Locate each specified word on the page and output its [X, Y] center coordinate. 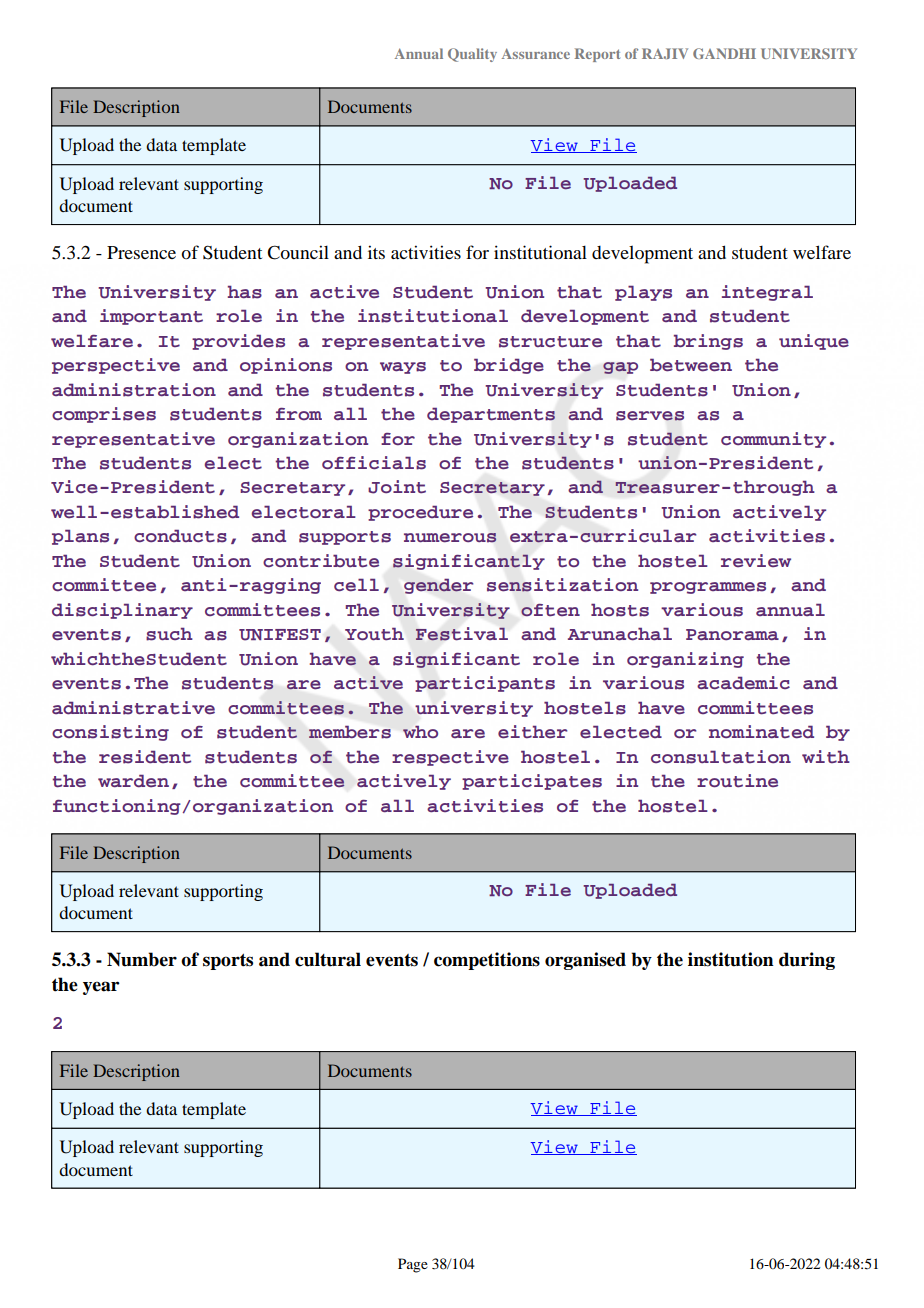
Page [413, 1265]
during [807, 961]
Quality [472, 55]
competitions [487, 961]
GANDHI [724, 53]
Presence [141, 252]
